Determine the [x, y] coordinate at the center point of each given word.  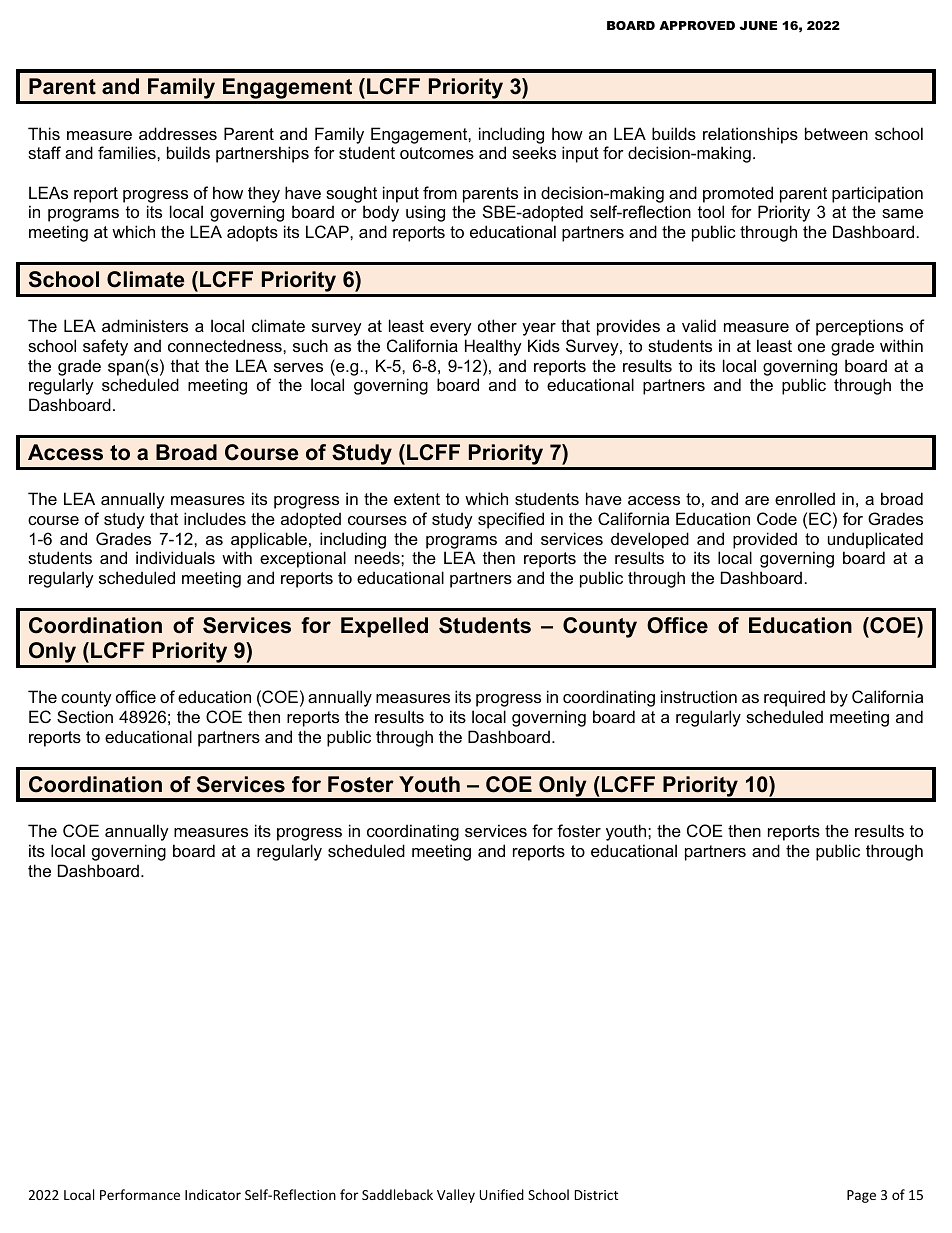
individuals [175, 557]
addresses [178, 133]
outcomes [437, 153]
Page [861, 1196]
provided [765, 540]
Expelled [384, 627]
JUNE [758, 25]
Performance [140, 1194]
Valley [456, 1196]
